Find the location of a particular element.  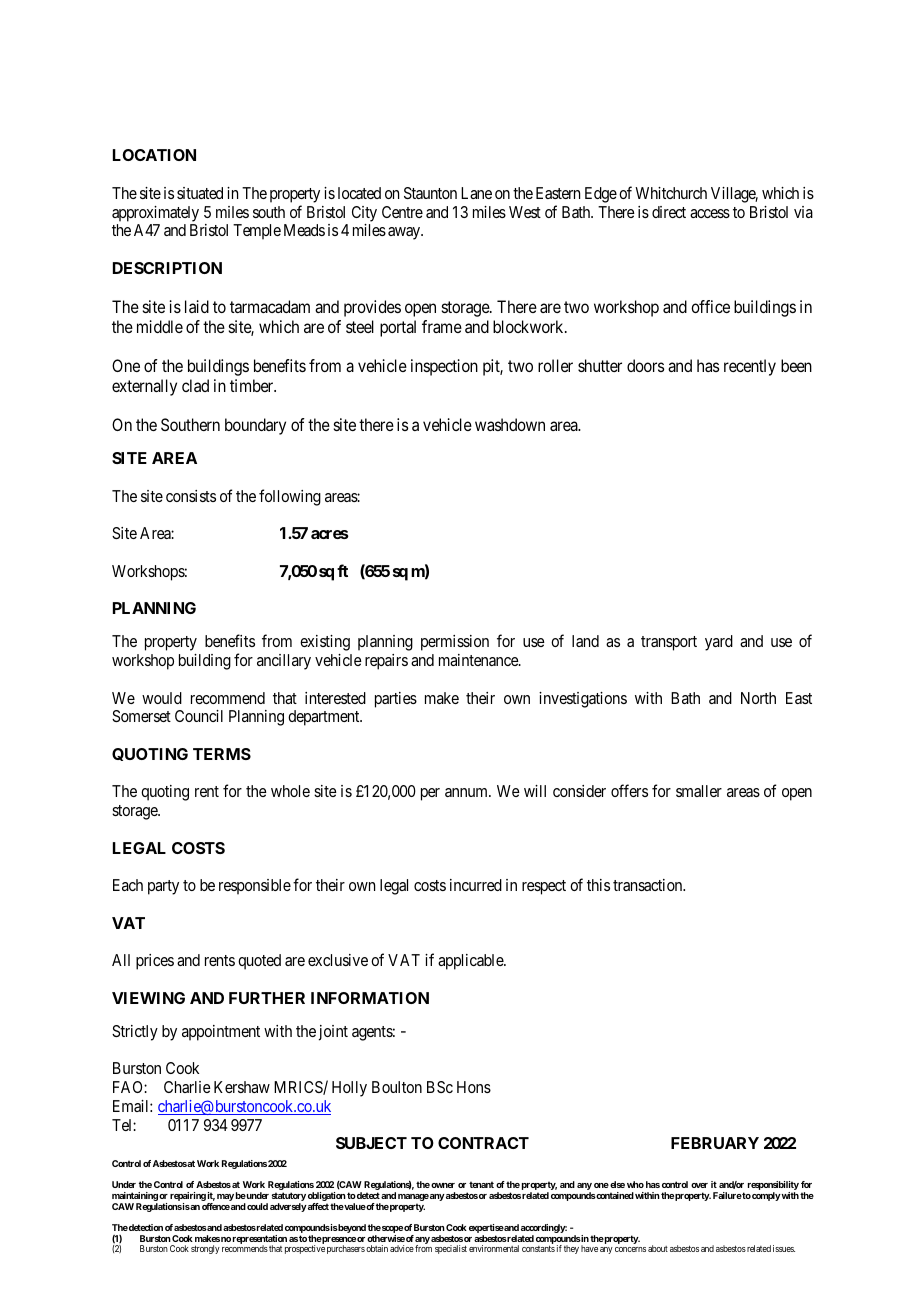

incurred is located at coordinates (476, 885).
